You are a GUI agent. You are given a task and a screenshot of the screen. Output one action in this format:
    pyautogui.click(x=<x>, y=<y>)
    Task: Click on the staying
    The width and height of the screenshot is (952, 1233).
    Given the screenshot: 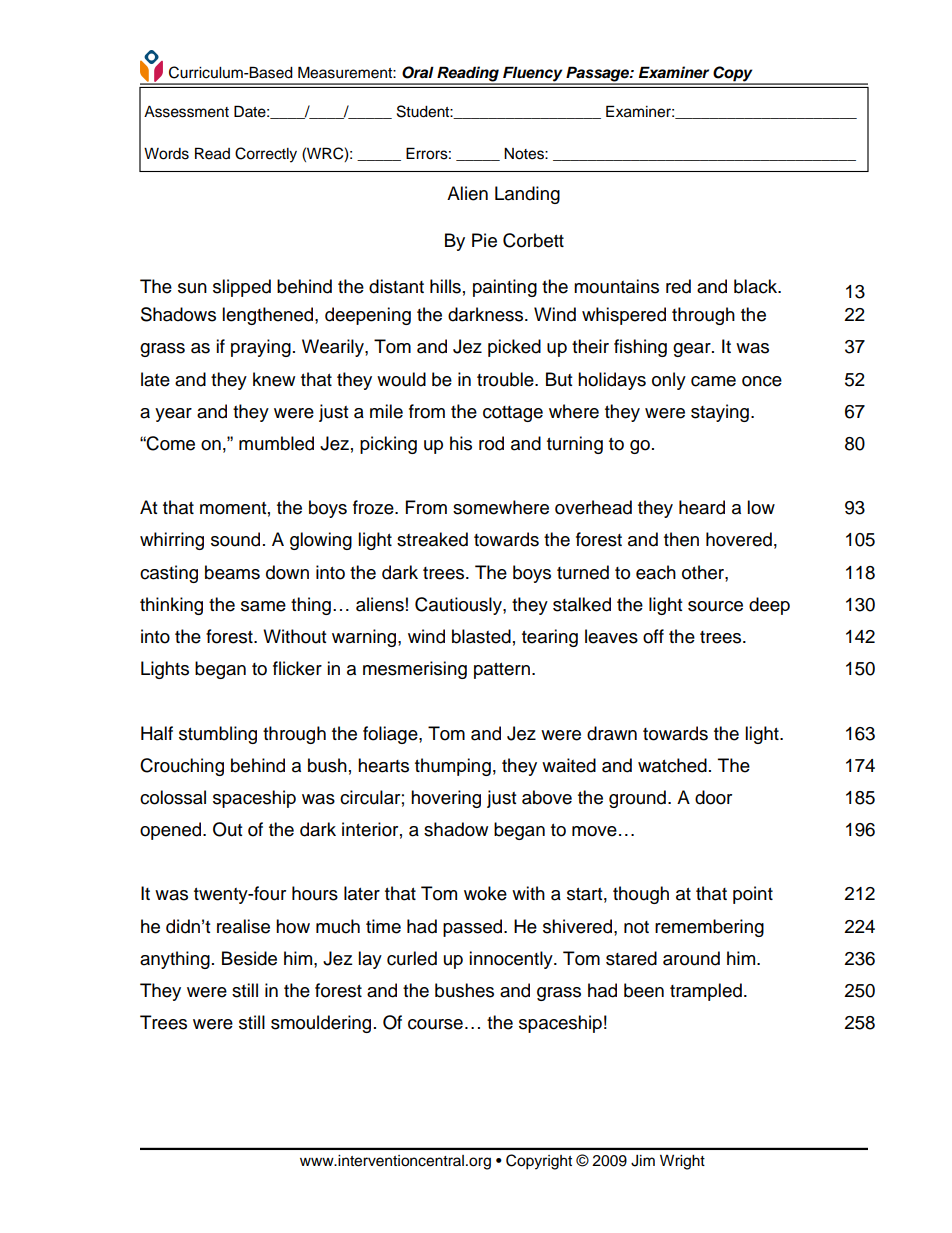 What is the action you would take?
    pyautogui.click(x=720, y=413)
